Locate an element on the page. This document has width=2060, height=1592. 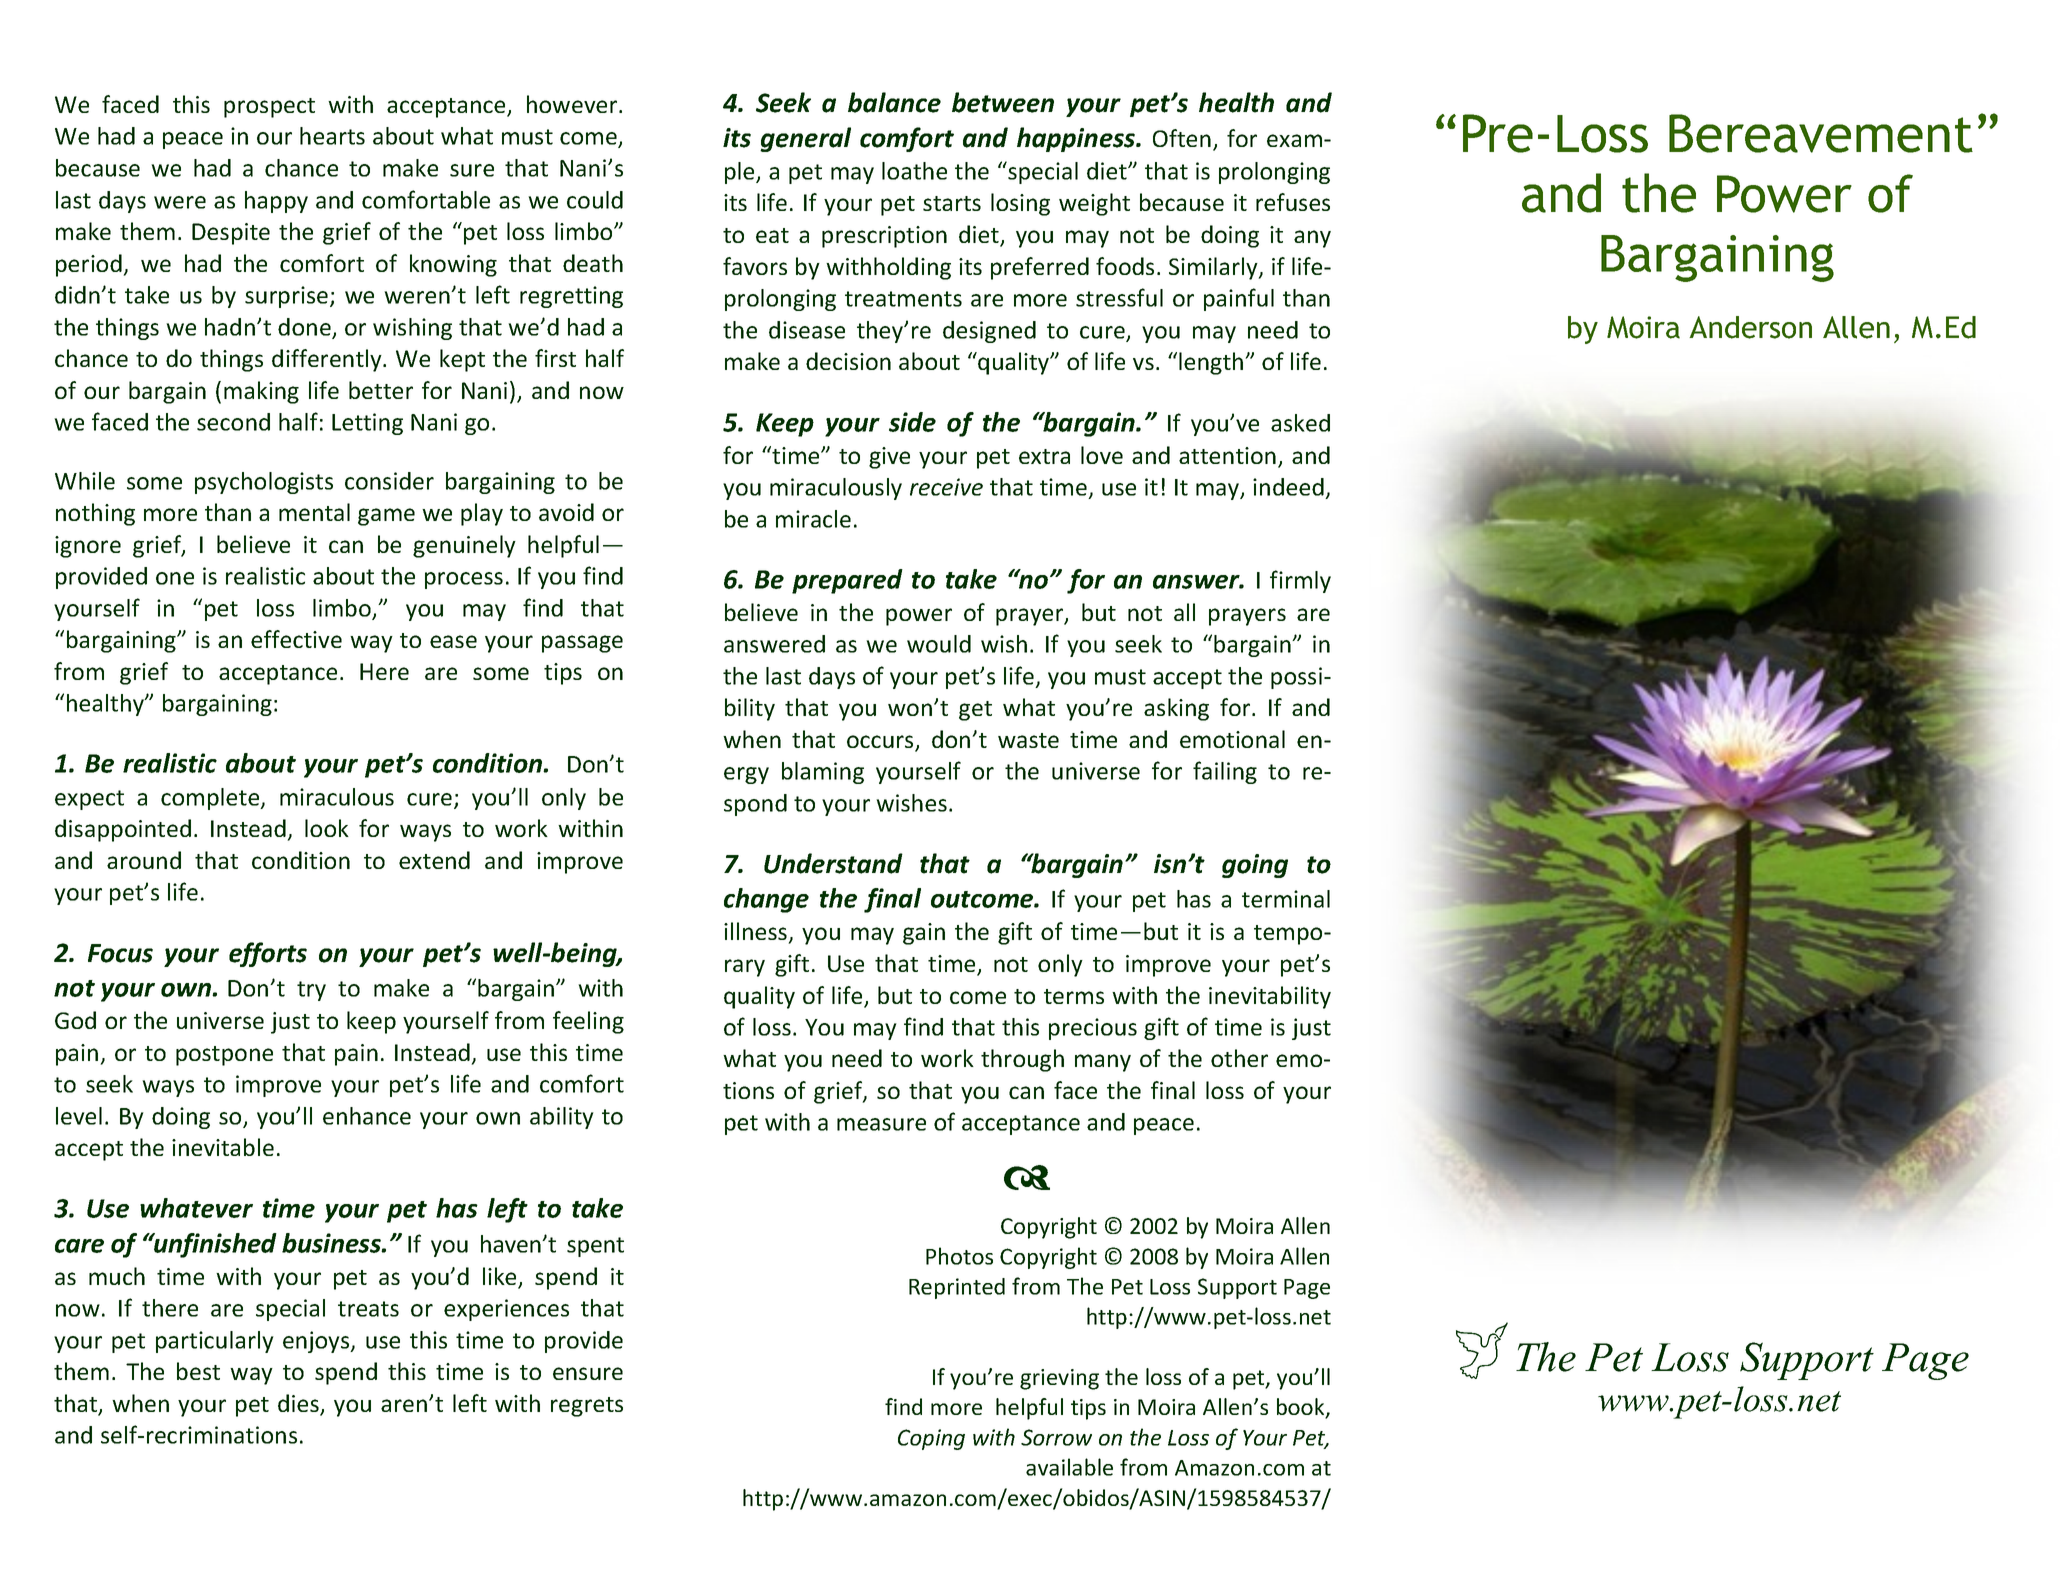
Bereavement is located at coordinates (1821, 133).
